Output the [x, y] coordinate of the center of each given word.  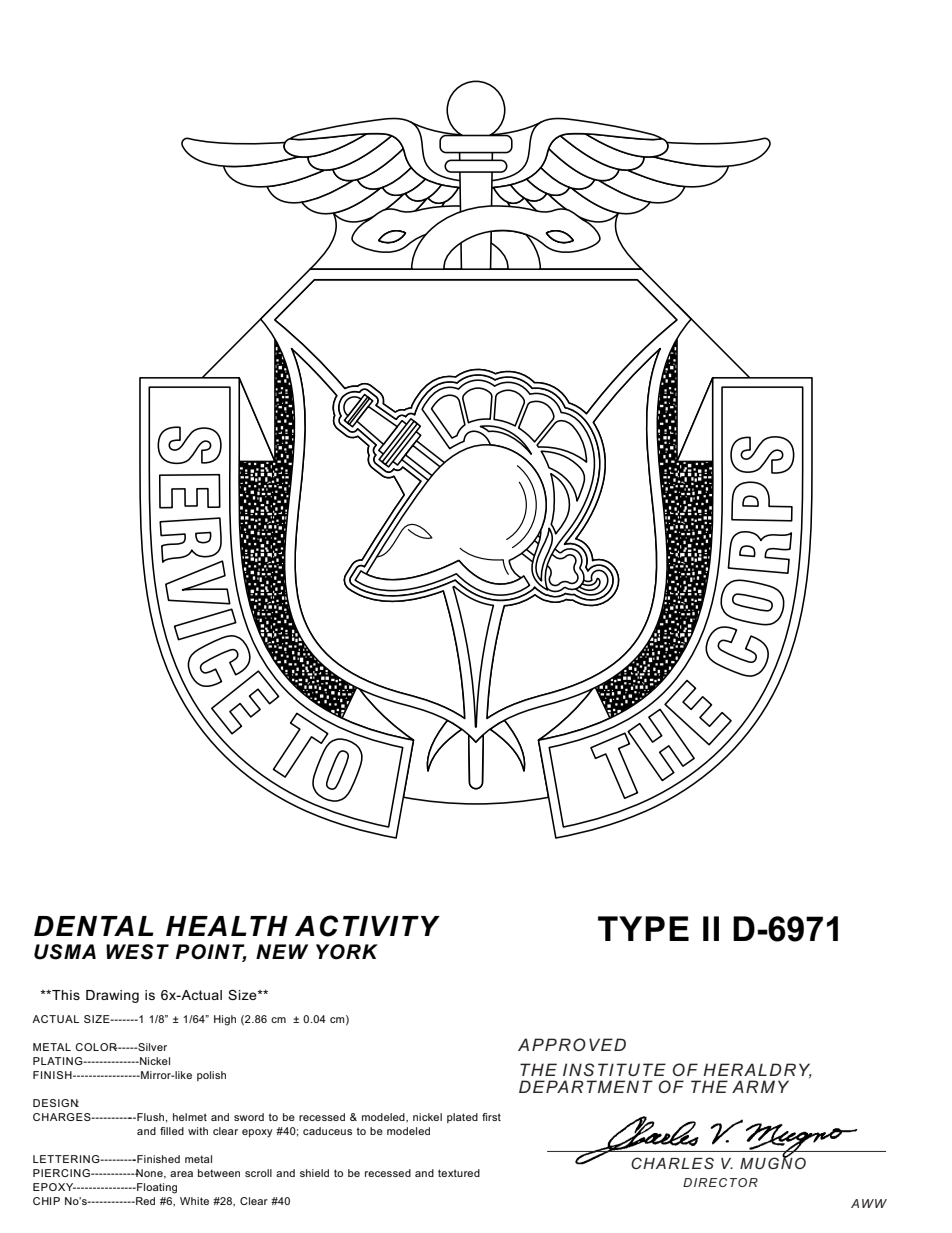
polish [211, 1076]
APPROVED [572, 1044]
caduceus [327, 1131]
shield [314, 1173]
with [198, 1131]
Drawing [112, 996]
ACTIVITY [367, 926]
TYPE [643, 928]
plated [462, 1118]
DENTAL [94, 926]
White [194, 1201]
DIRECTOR [720, 1182]
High [225, 1020]
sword [249, 1117]
